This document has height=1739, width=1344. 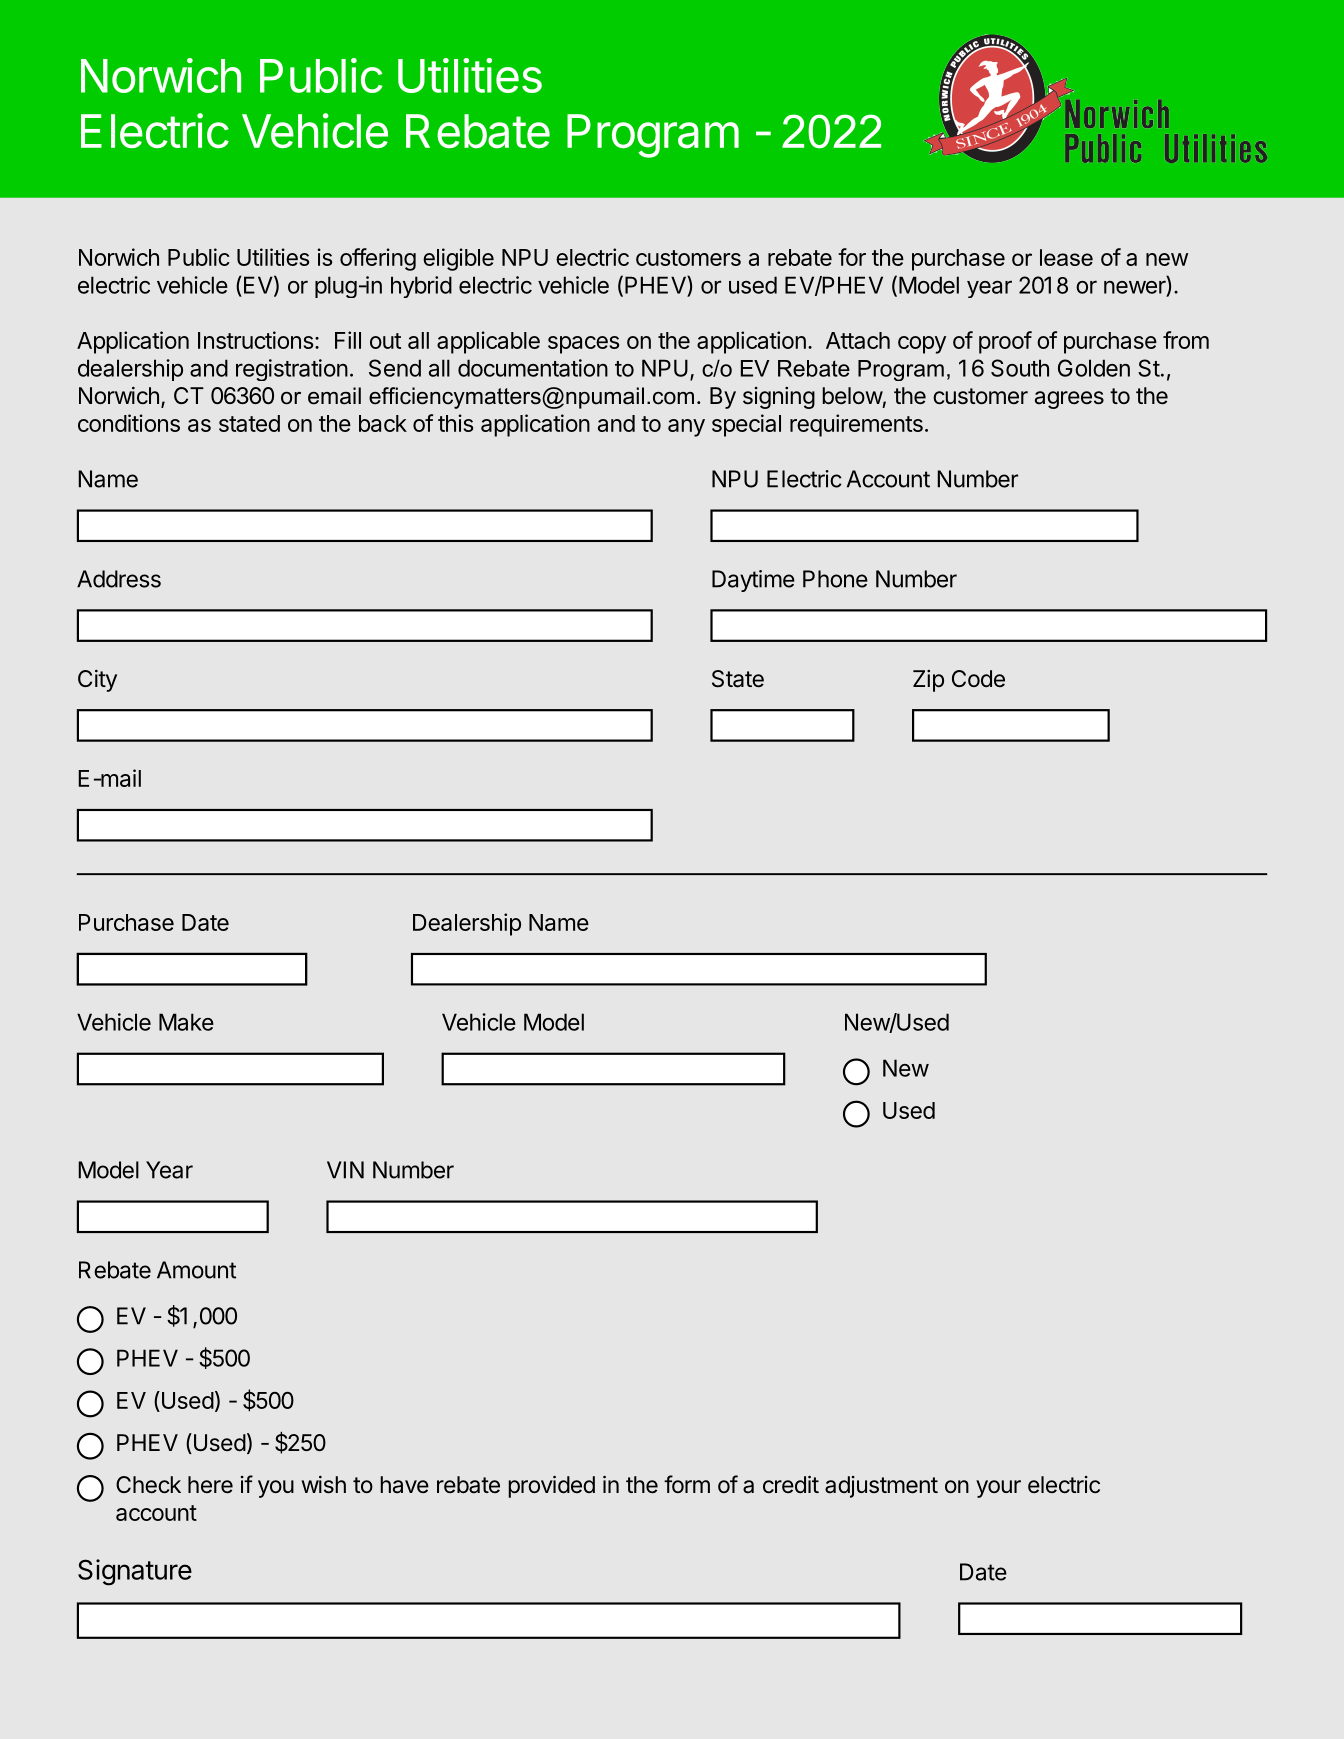 What do you see at coordinates (1066, 257) in the document?
I see `lease` at bounding box center [1066, 257].
